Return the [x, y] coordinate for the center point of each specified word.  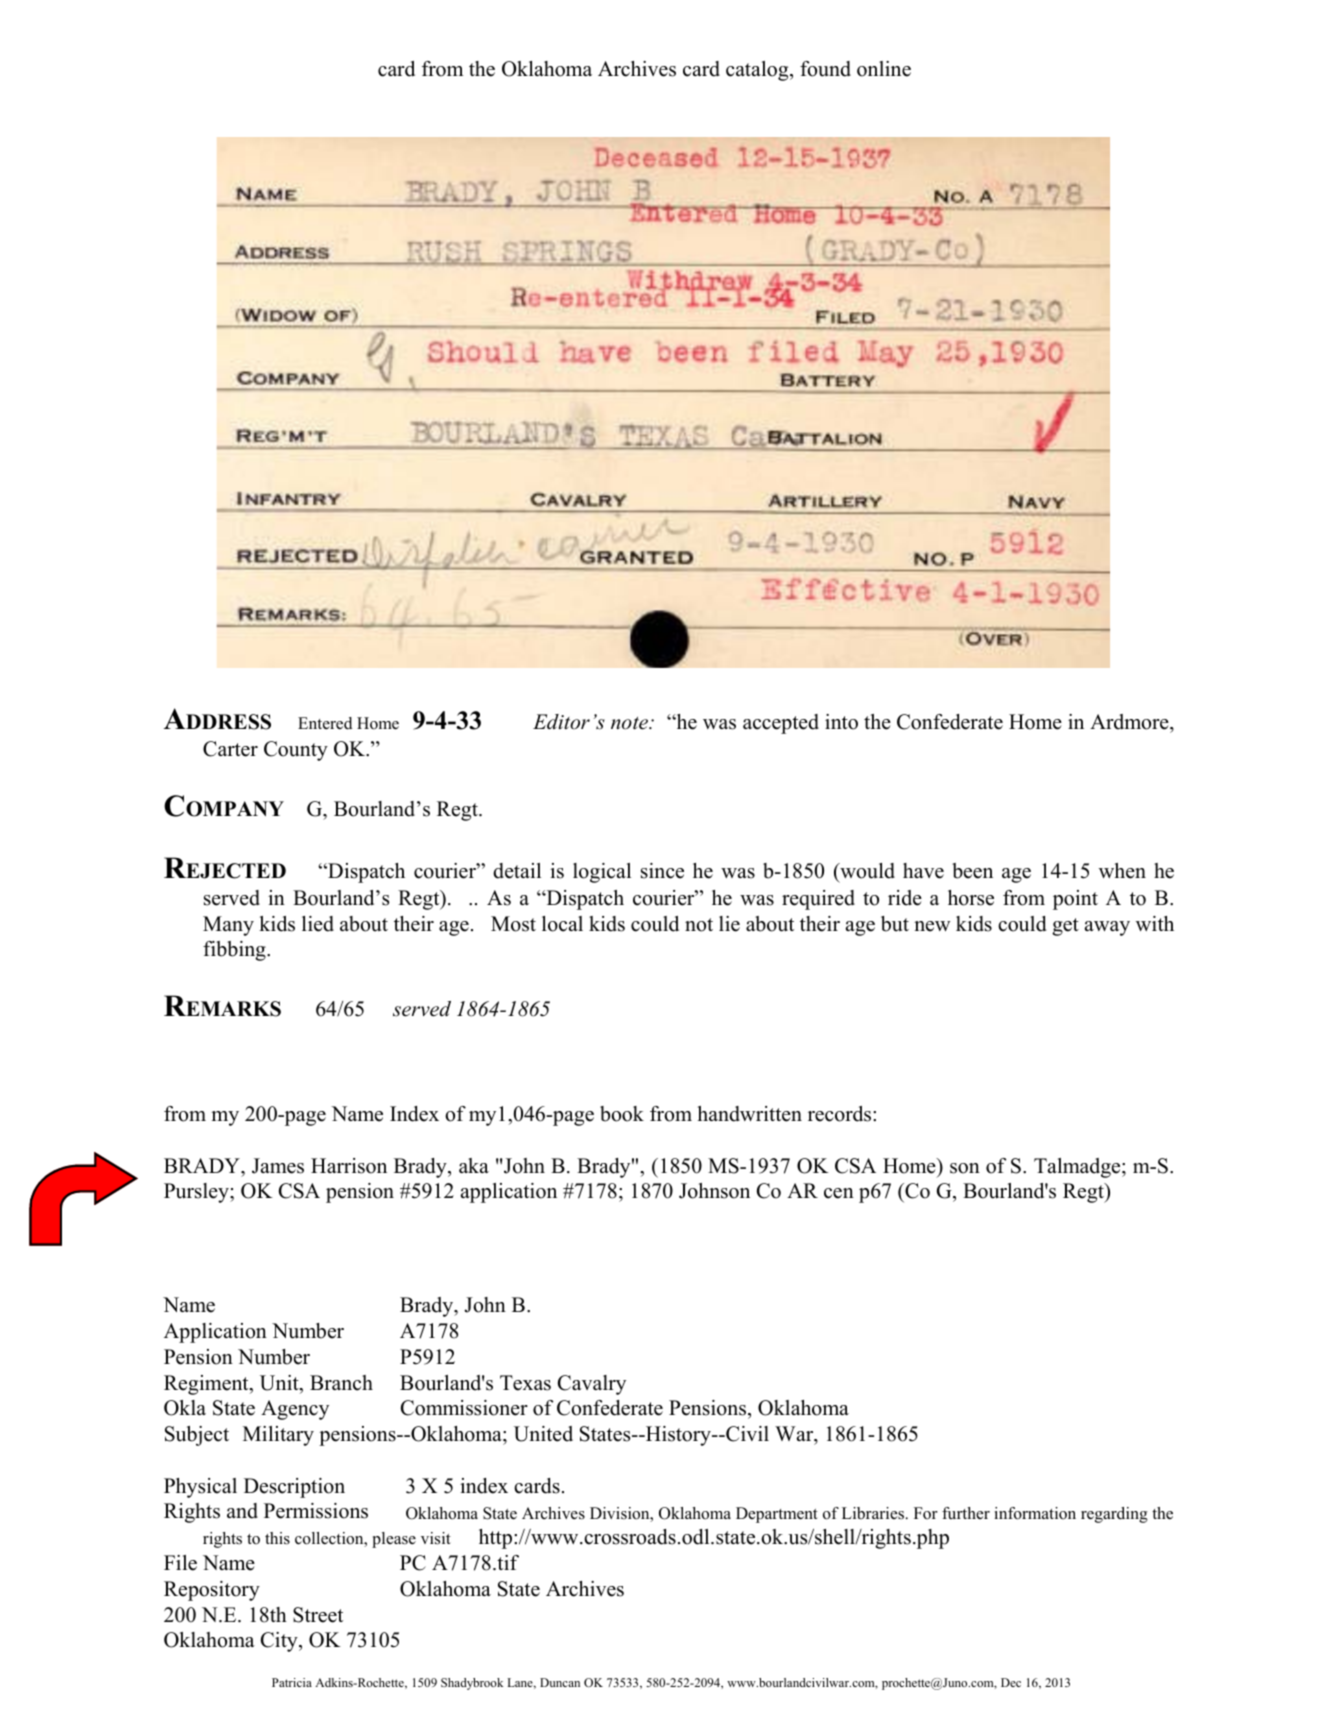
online [884, 69]
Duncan [560, 1682]
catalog [758, 71]
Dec [1011, 1682]
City [280, 1642]
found [825, 69]
